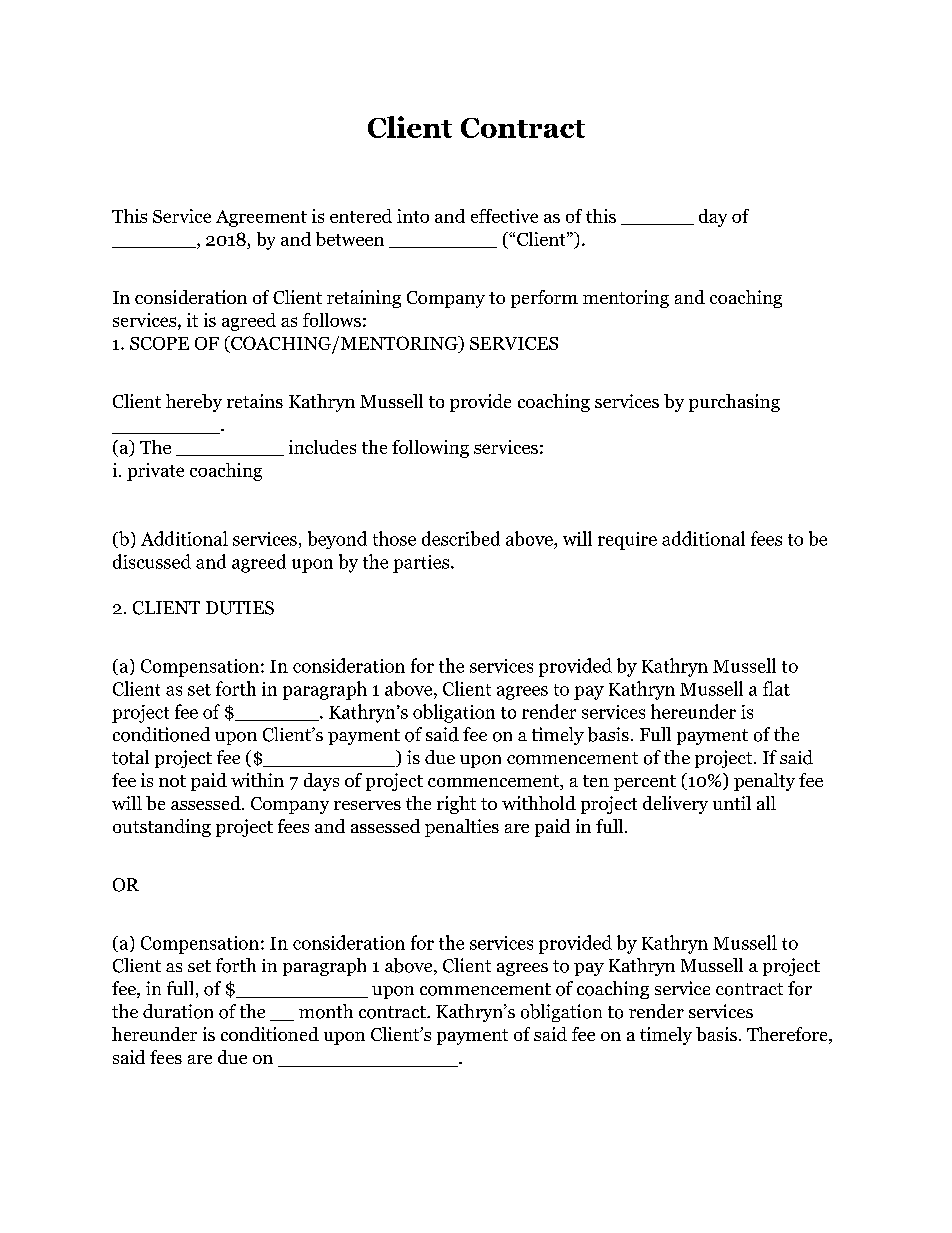 This screenshot has width=952, height=1233. Describe the element at coordinates (261, 218) in the screenshot. I see `Agreement` at that location.
